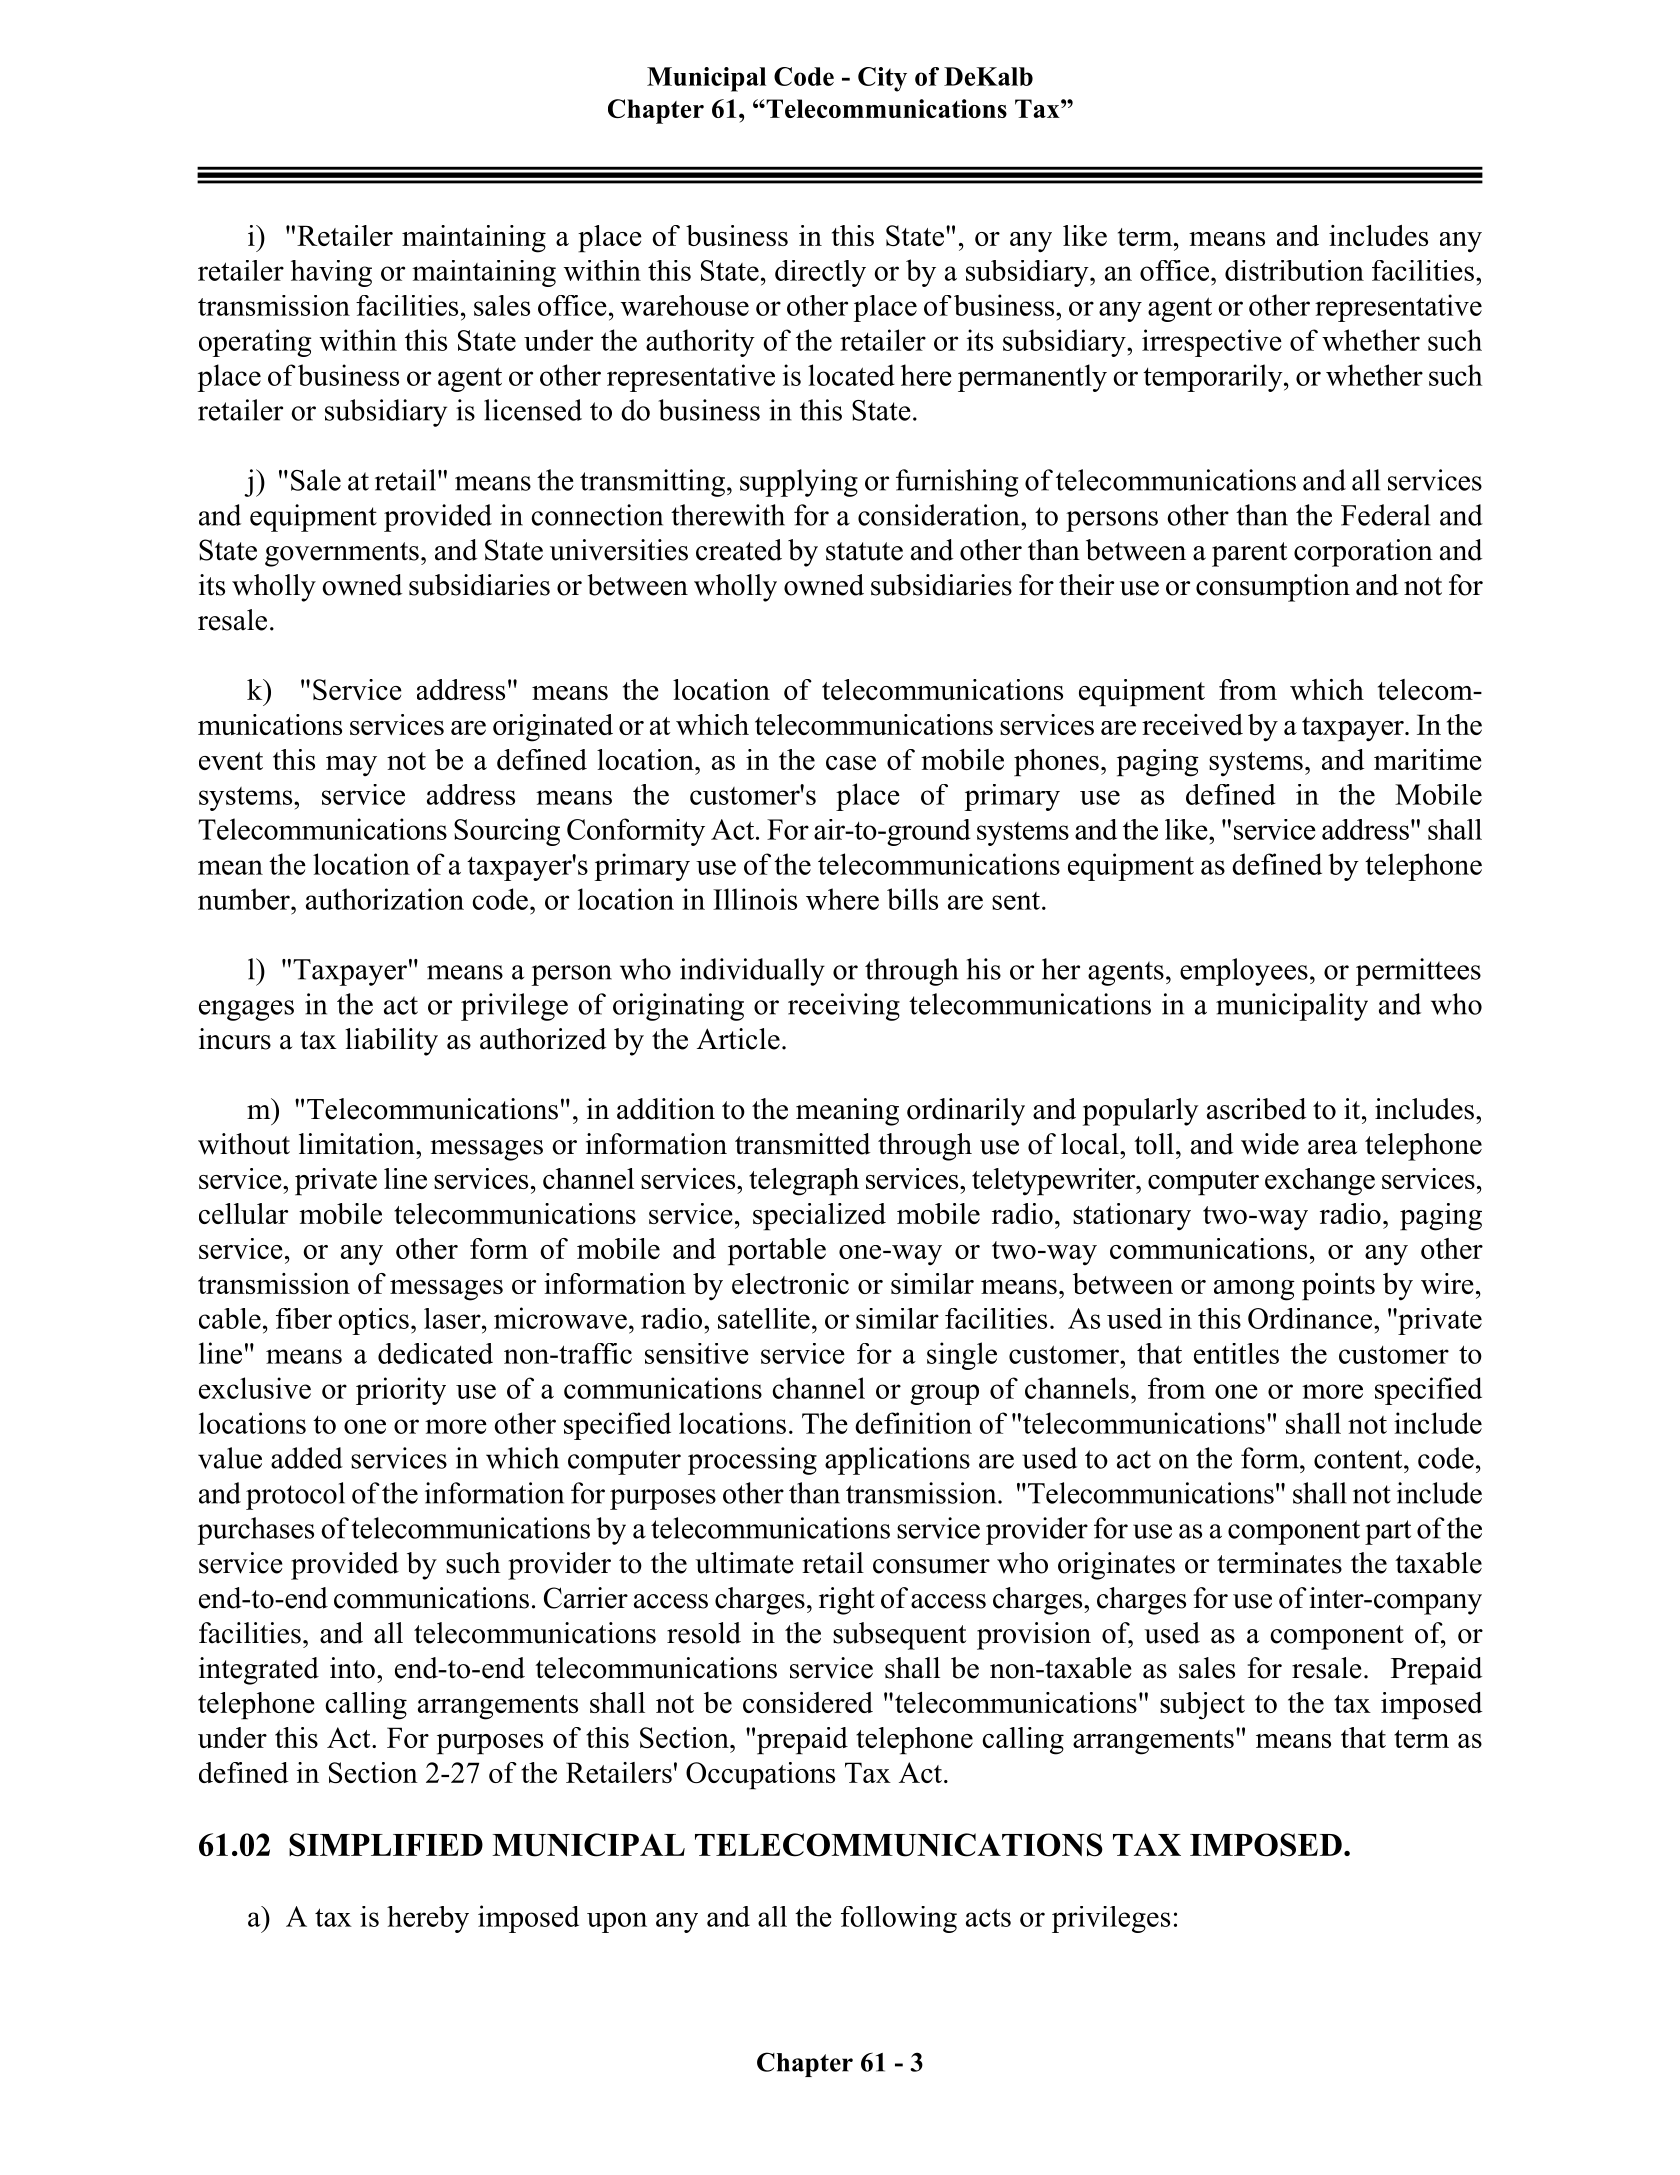  Describe the element at coordinates (790, 1283) in the page. I see `electronic` at that location.
